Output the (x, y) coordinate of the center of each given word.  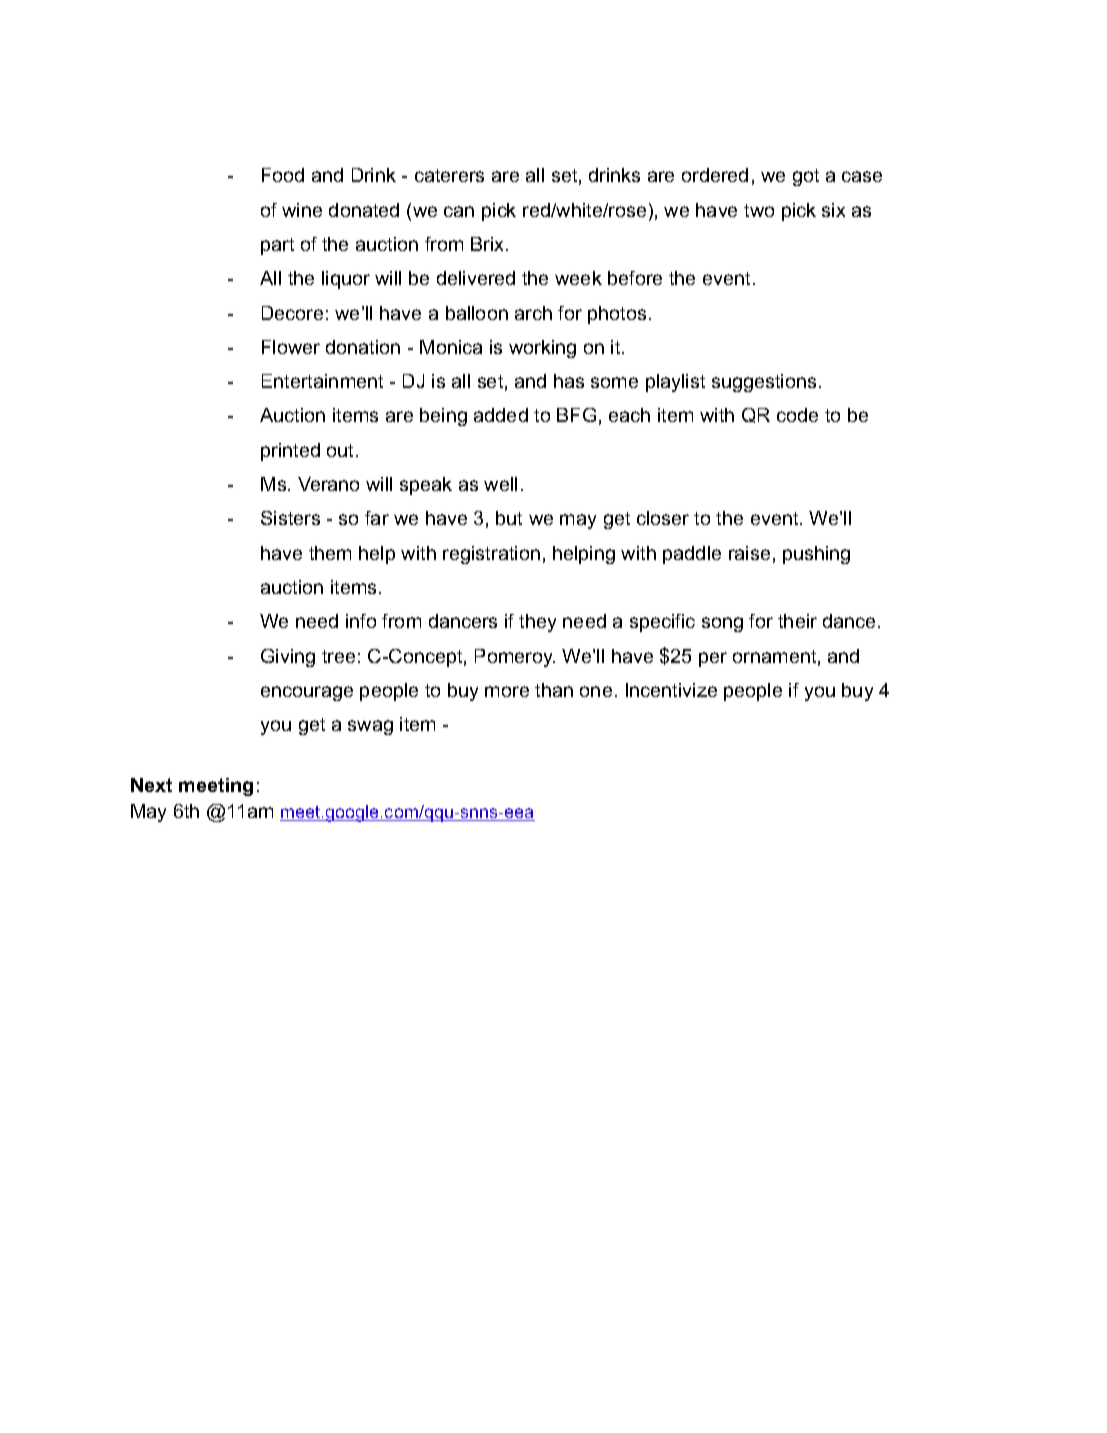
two (759, 210)
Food (283, 175)
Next (151, 785)
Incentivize (671, 690)
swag (370, 727)
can (459, 211)
